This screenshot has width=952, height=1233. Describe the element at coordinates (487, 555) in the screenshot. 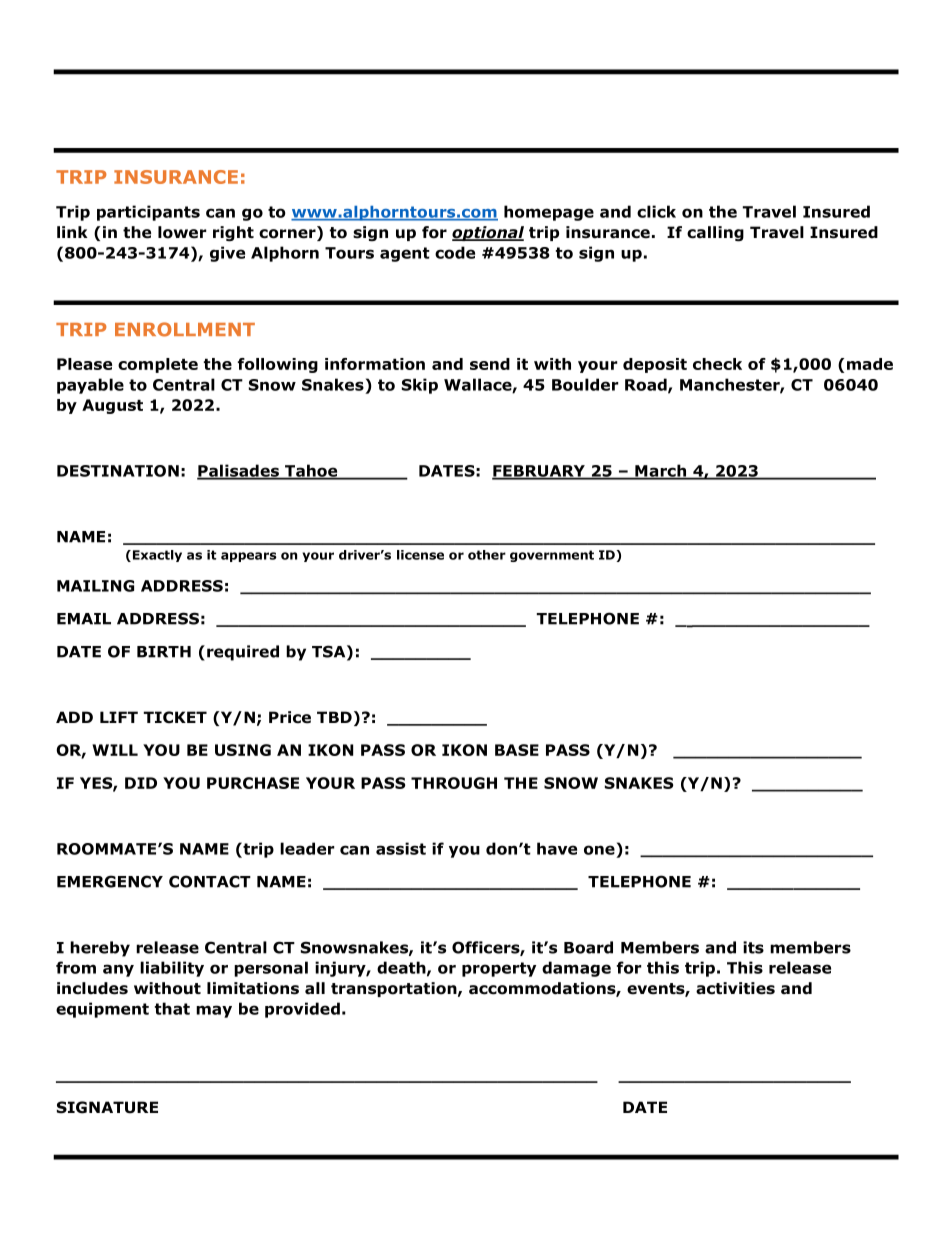

I see `other` at that location.
